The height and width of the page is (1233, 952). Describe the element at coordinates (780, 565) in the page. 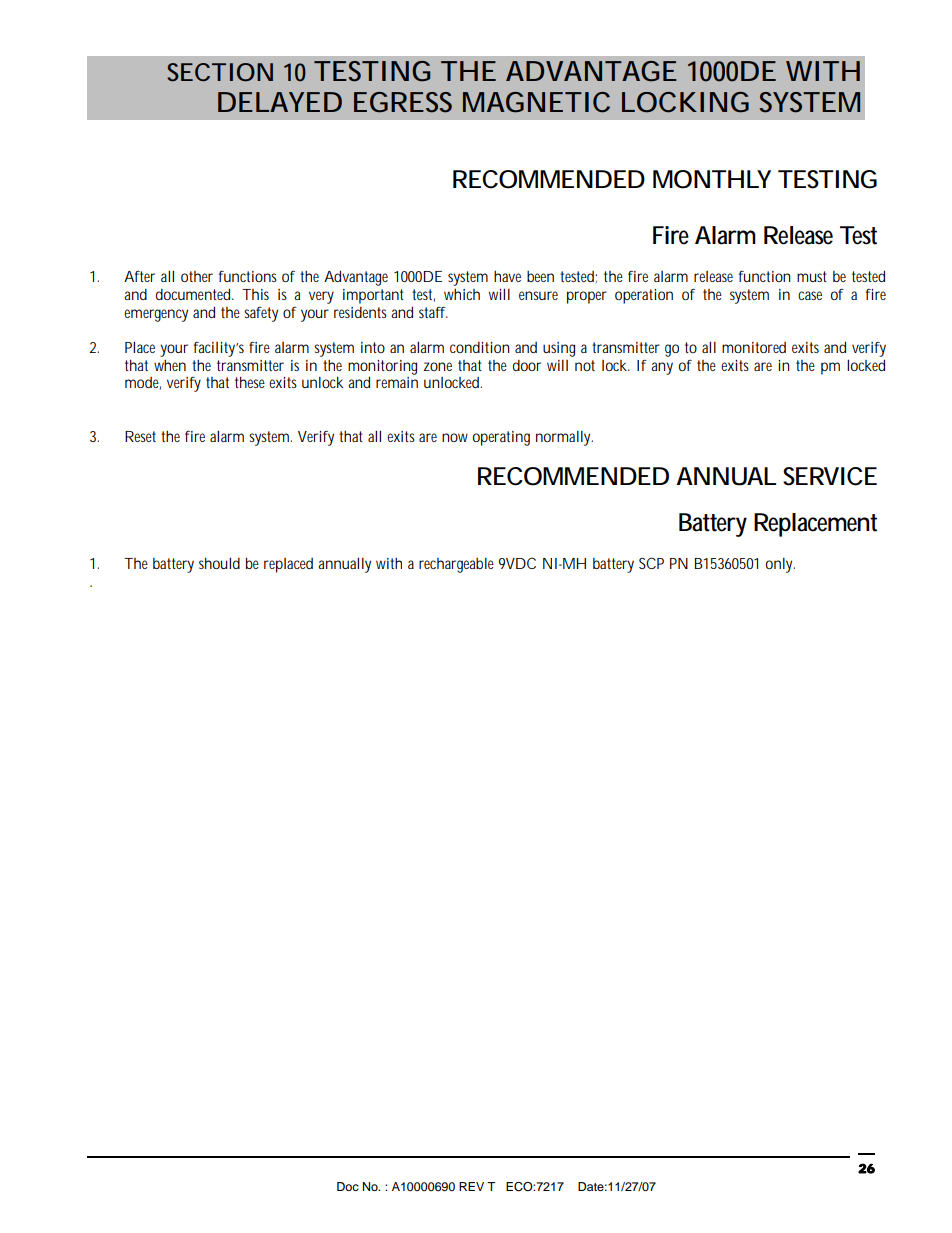

I see `only` at that location.
